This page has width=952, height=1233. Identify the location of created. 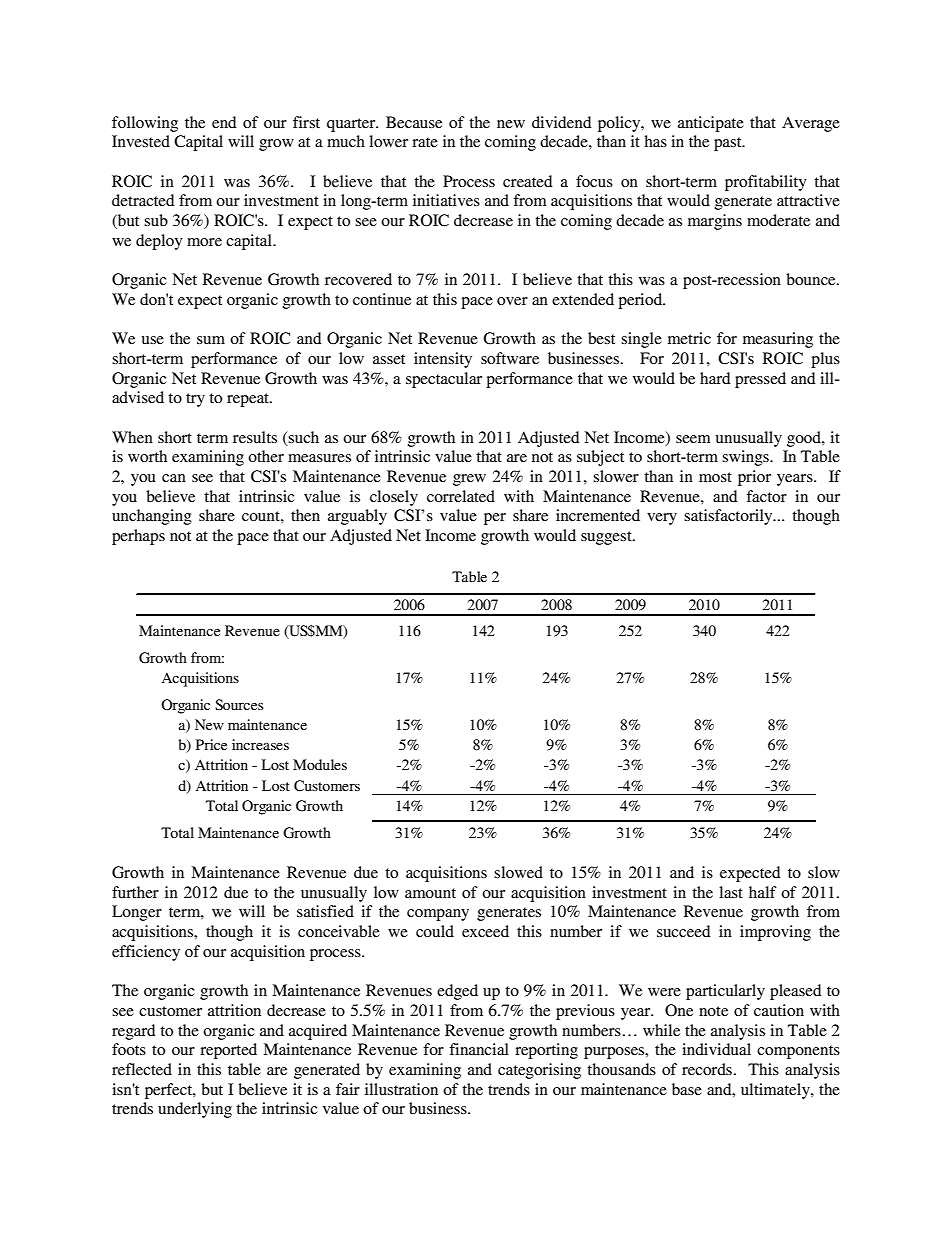
(527, 181).
